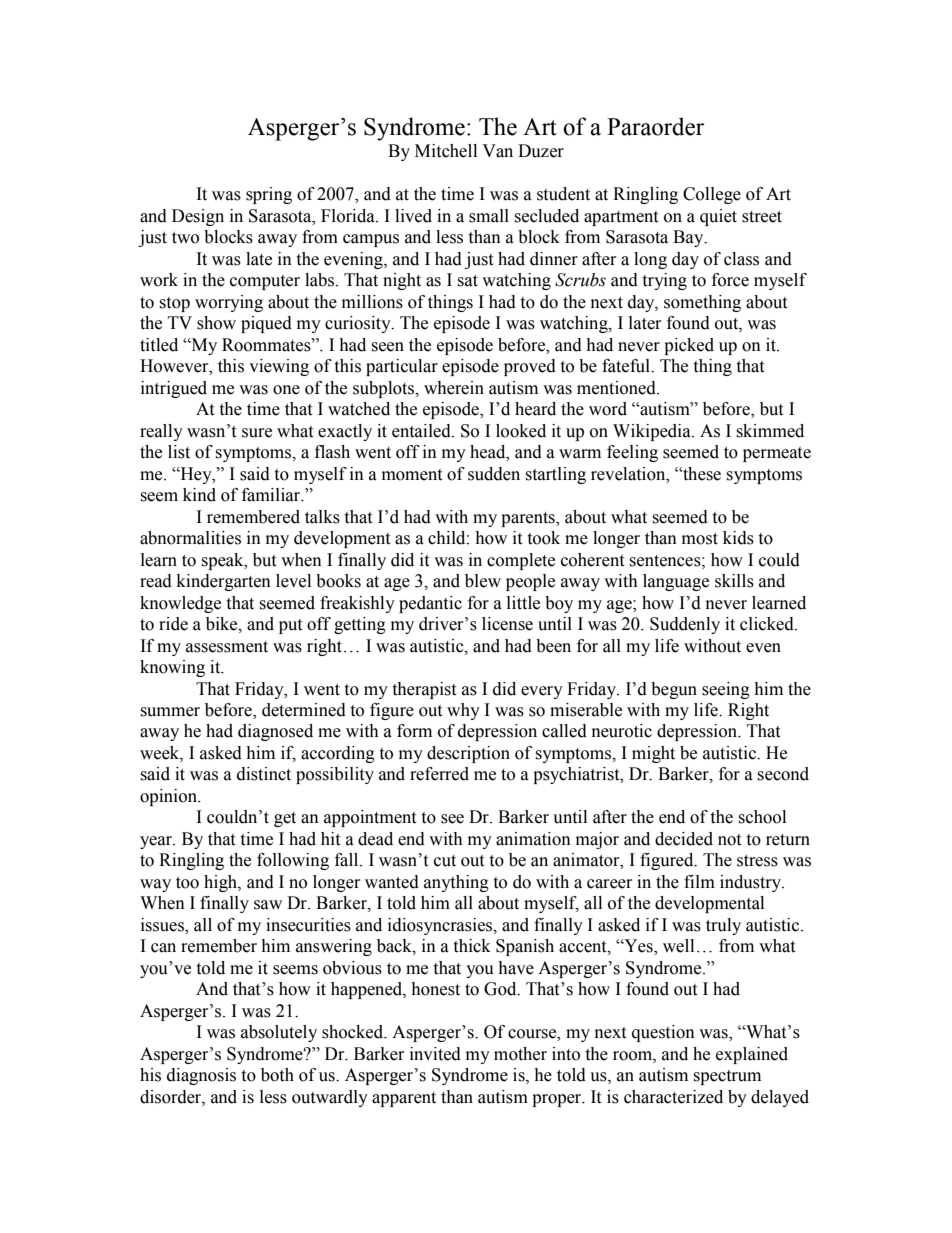  I want to click on spectrum, so click(727, 1077).
